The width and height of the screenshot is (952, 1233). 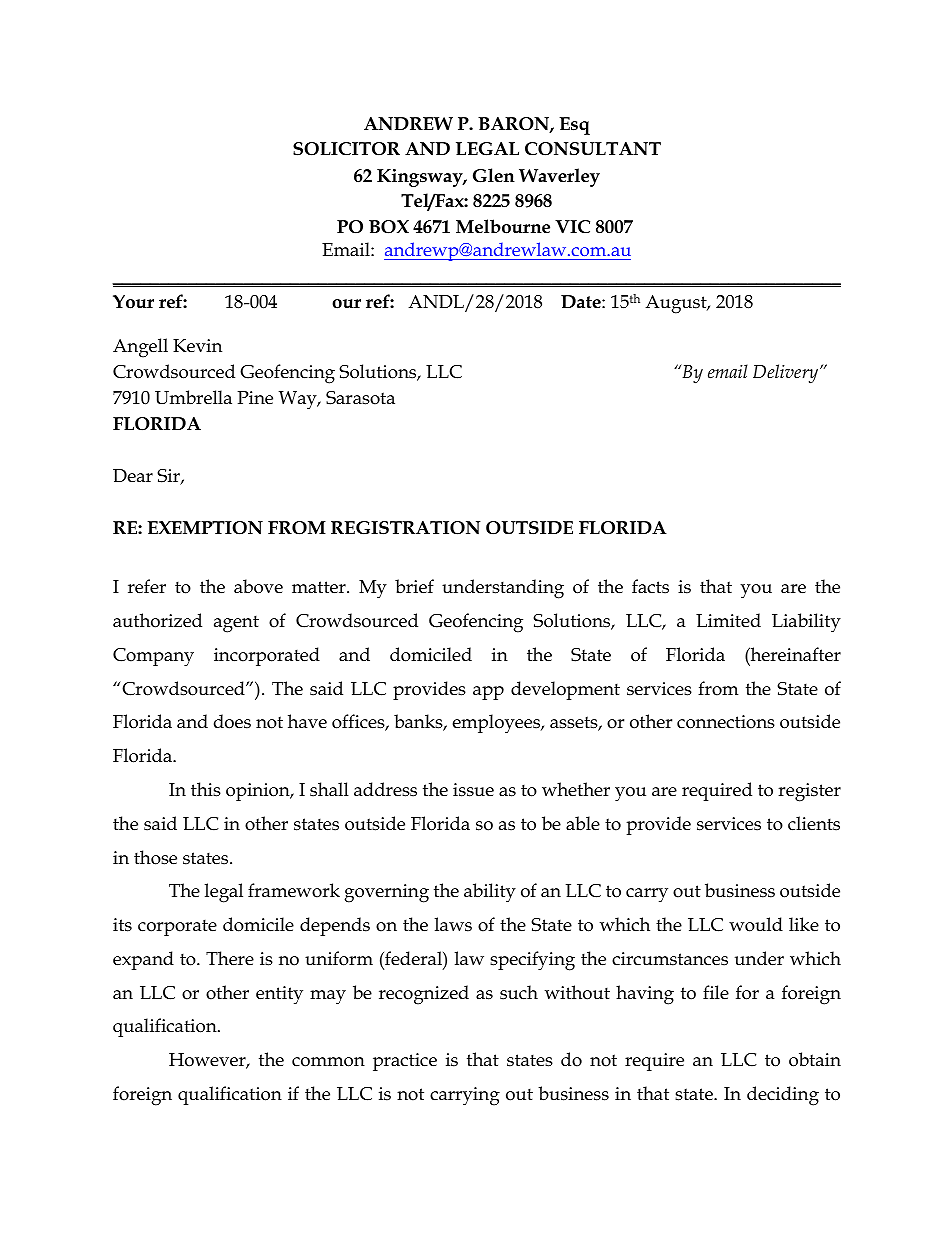 What do you see at coordinates (787, 373) in the screenshot?
I see `Delivery` at bounding box center [787, 373].
